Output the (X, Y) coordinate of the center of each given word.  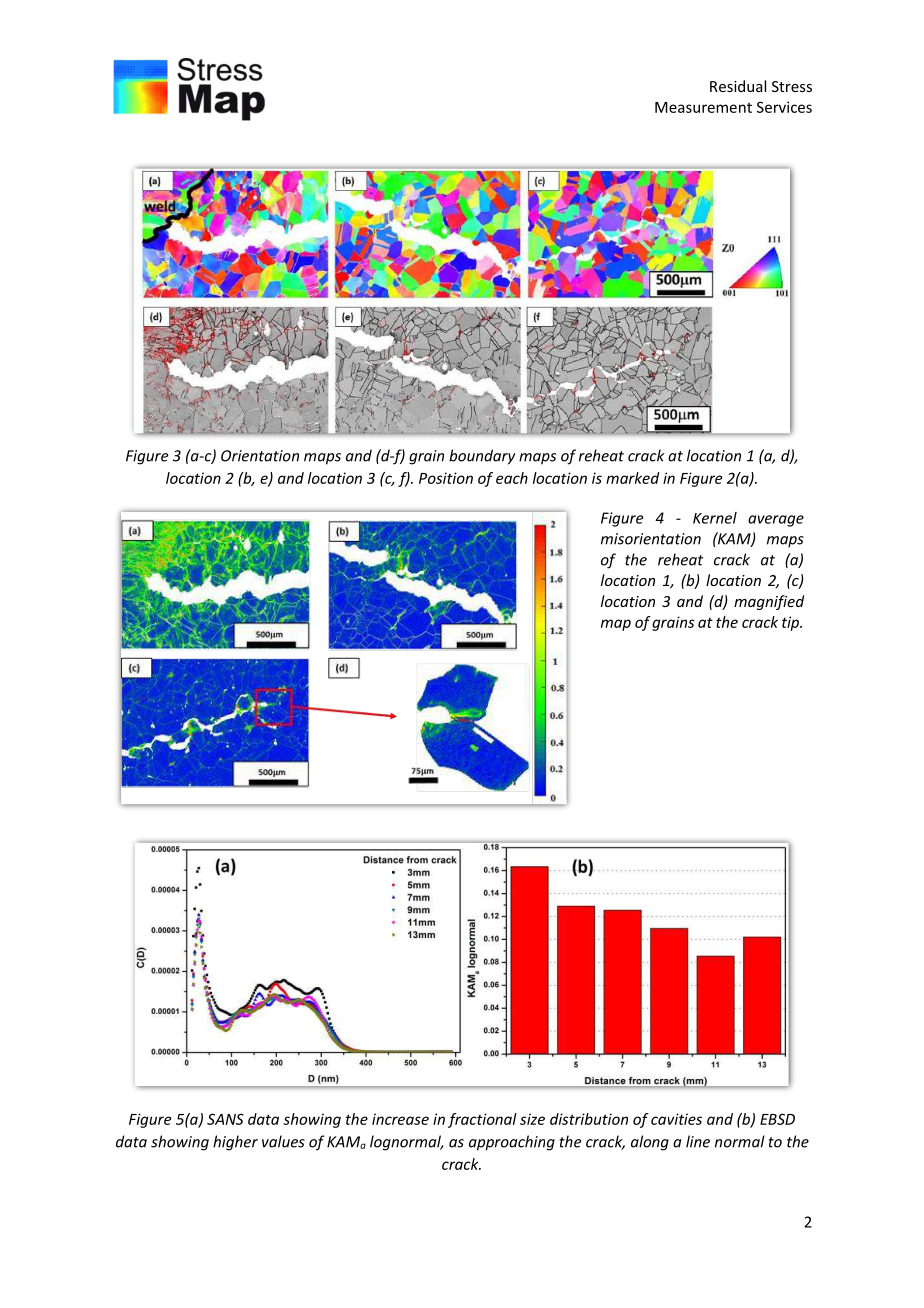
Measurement (703, 107)
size (532, 1119)
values (283, 1141)
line (698, 1141)
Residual (738, 86)
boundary (482, 457)
